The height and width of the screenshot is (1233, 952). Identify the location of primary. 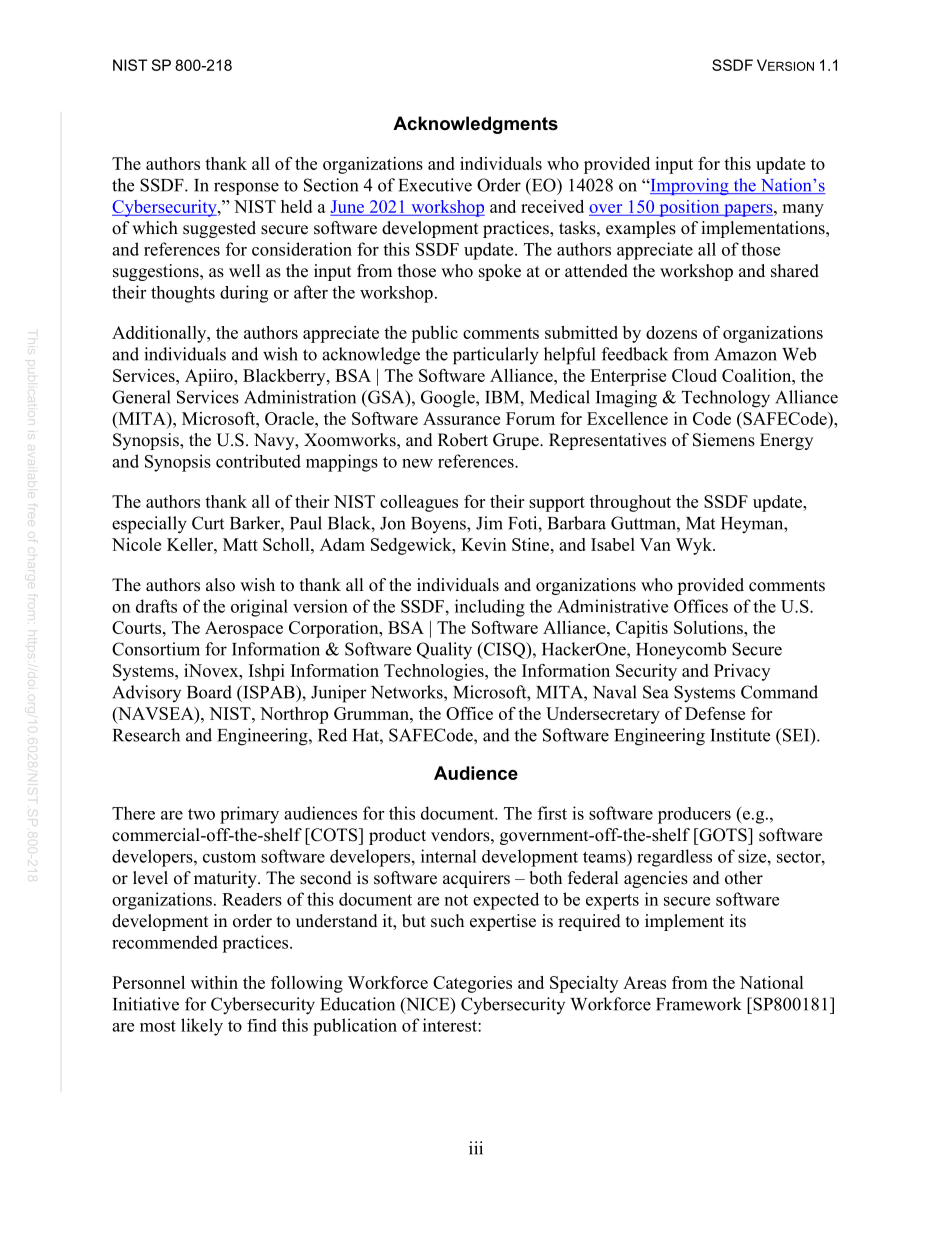
(249, 815).
